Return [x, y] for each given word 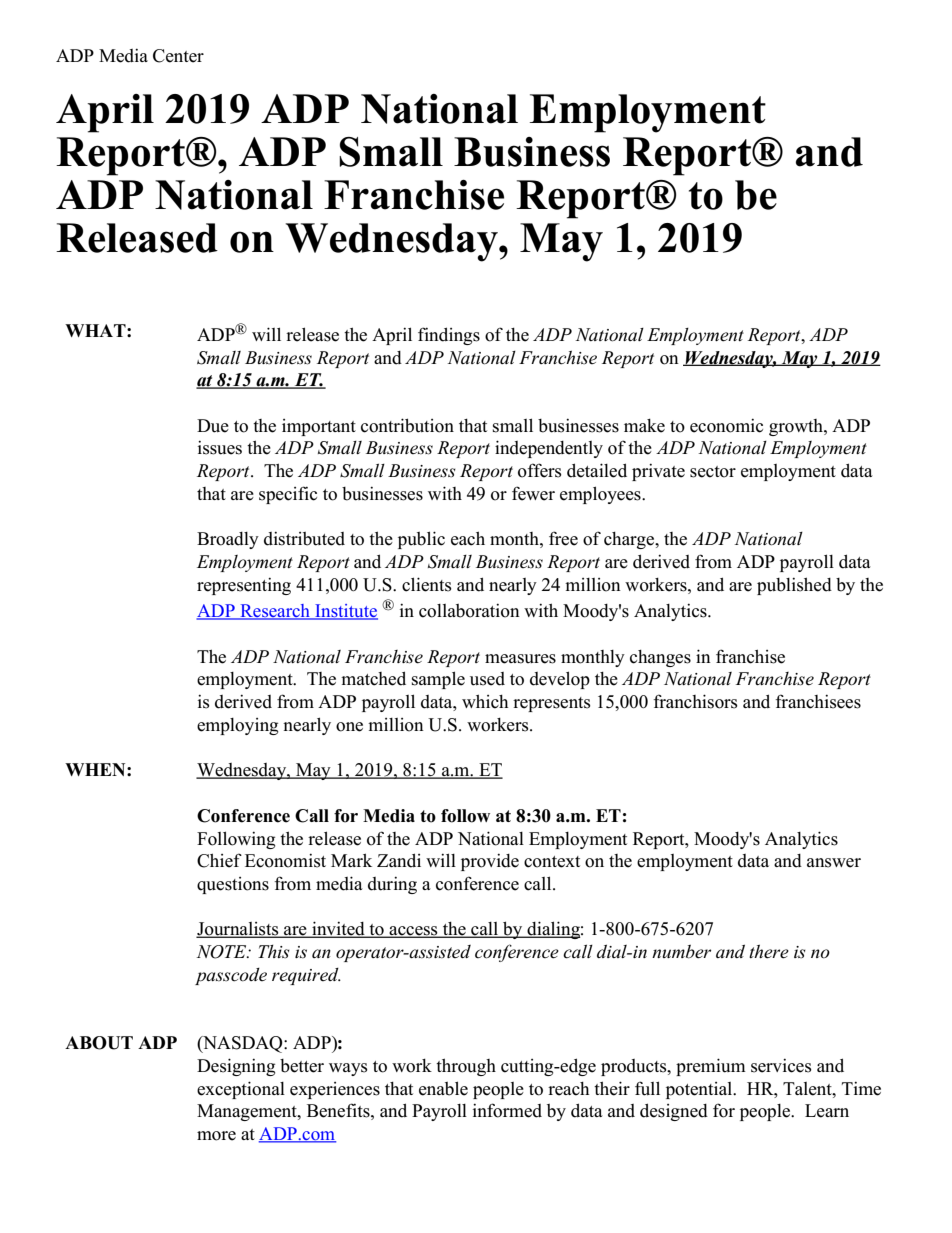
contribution [407, 425]
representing [244, 586]
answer [834, 863]
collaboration [469, 610]
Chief [219, 860]
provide [490, 862]
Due [213, 426]
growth [797, 427]
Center [178, 56]
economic [726, 425]
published [794, 586]
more [216, 1136]
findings [449, 336]
